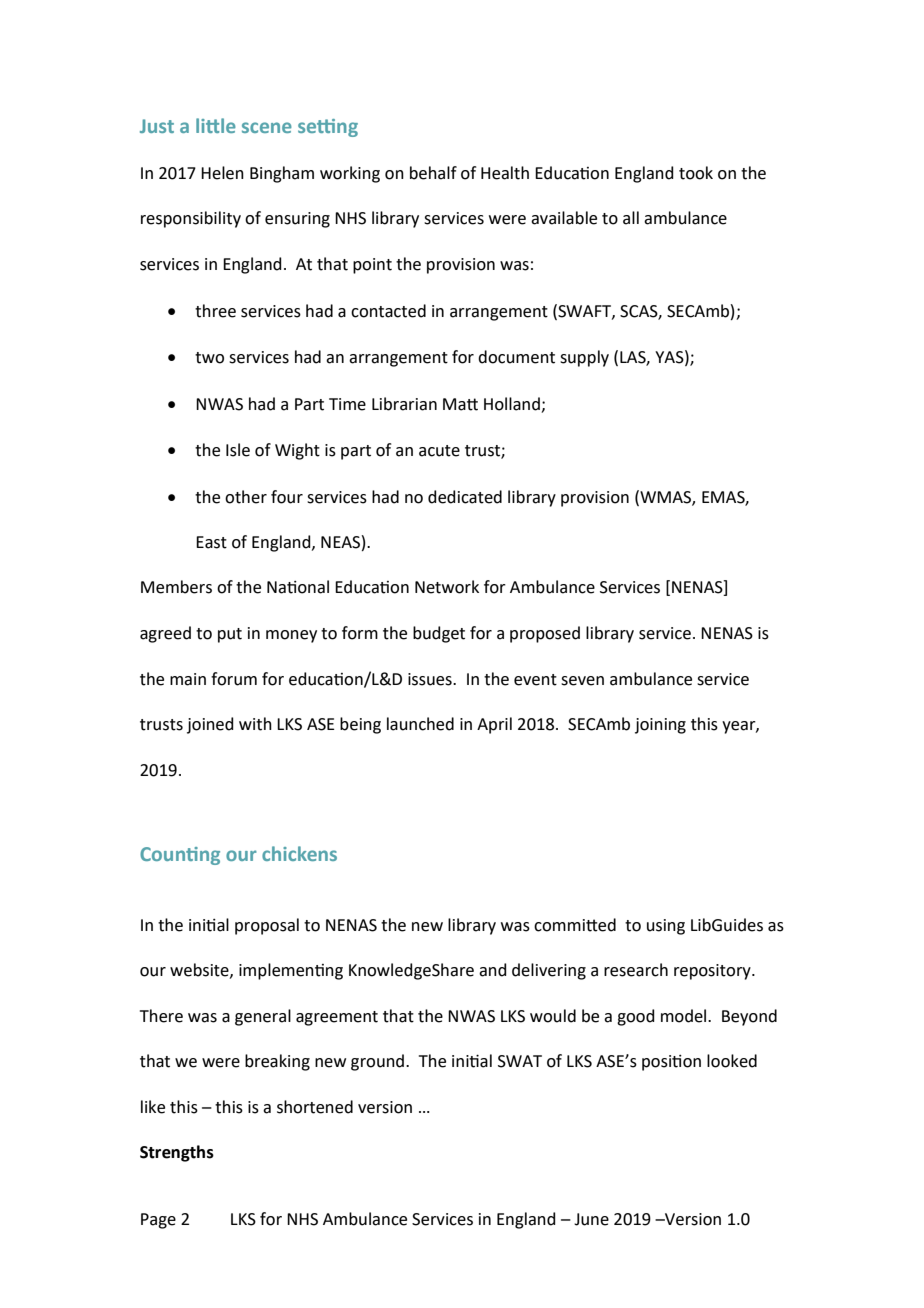  What do you see at coordinates (696, 173) in the image?
I see `took` at bounding box center [696, 173].
